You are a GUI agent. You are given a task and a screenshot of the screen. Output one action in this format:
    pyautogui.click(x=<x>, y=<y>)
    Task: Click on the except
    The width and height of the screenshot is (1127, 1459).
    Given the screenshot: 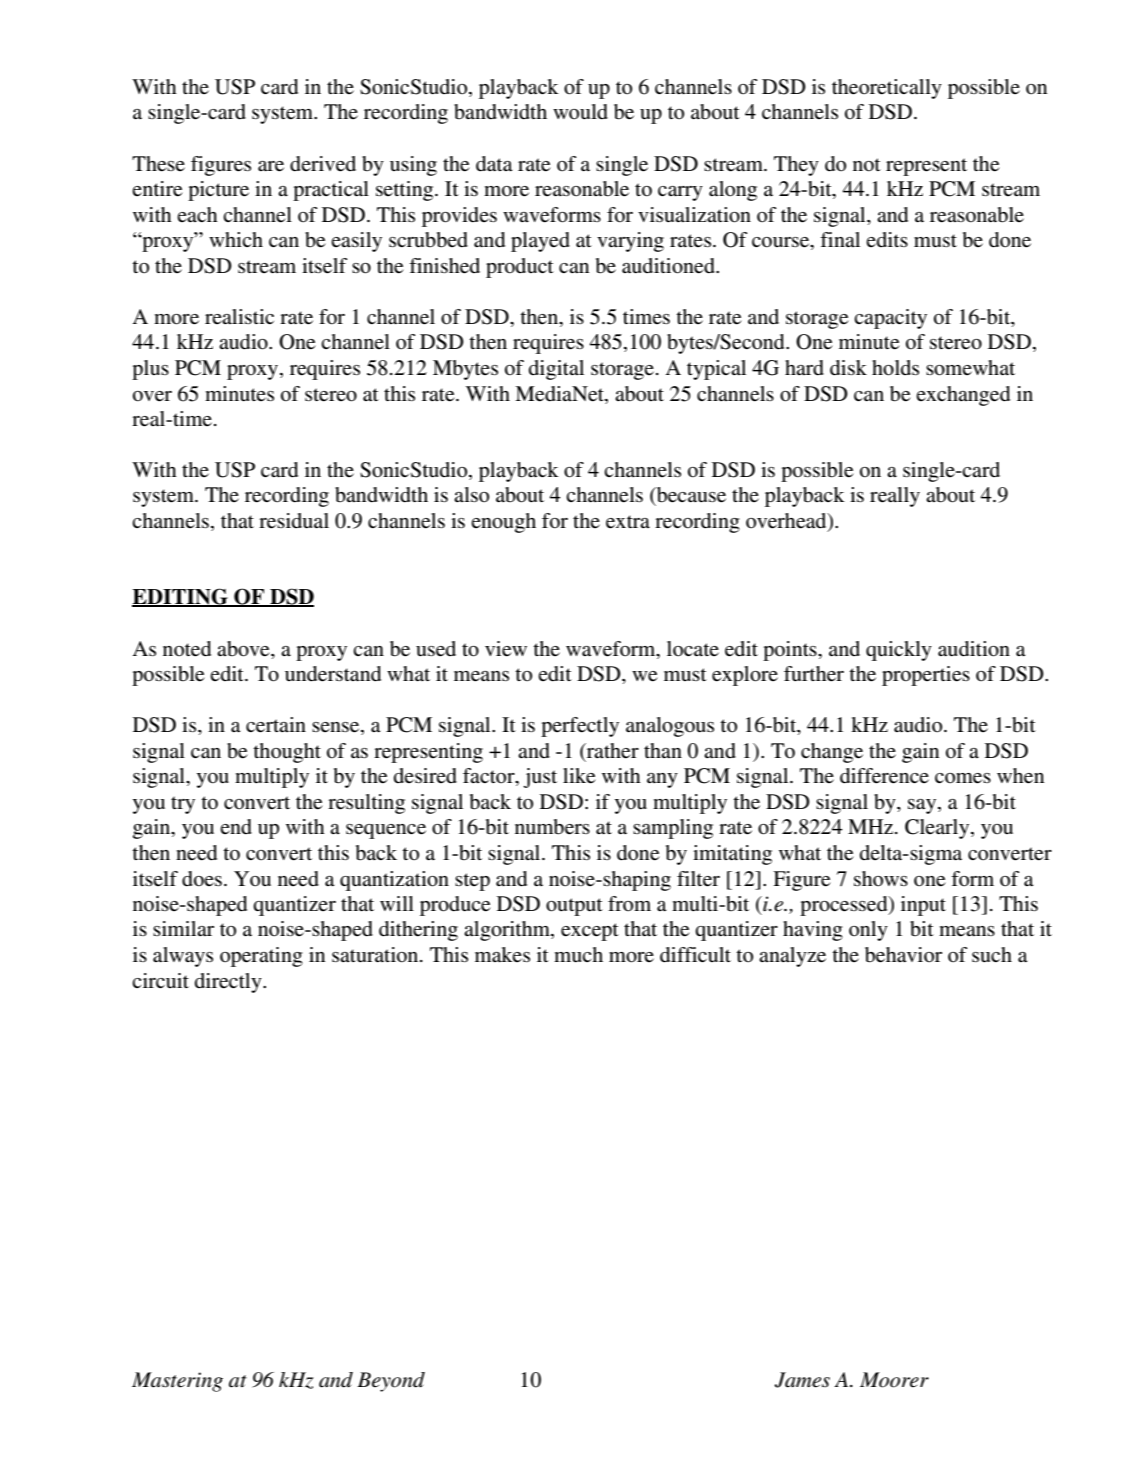 What is the action you would take?
    pyautogui.click(x=590, y=932)
